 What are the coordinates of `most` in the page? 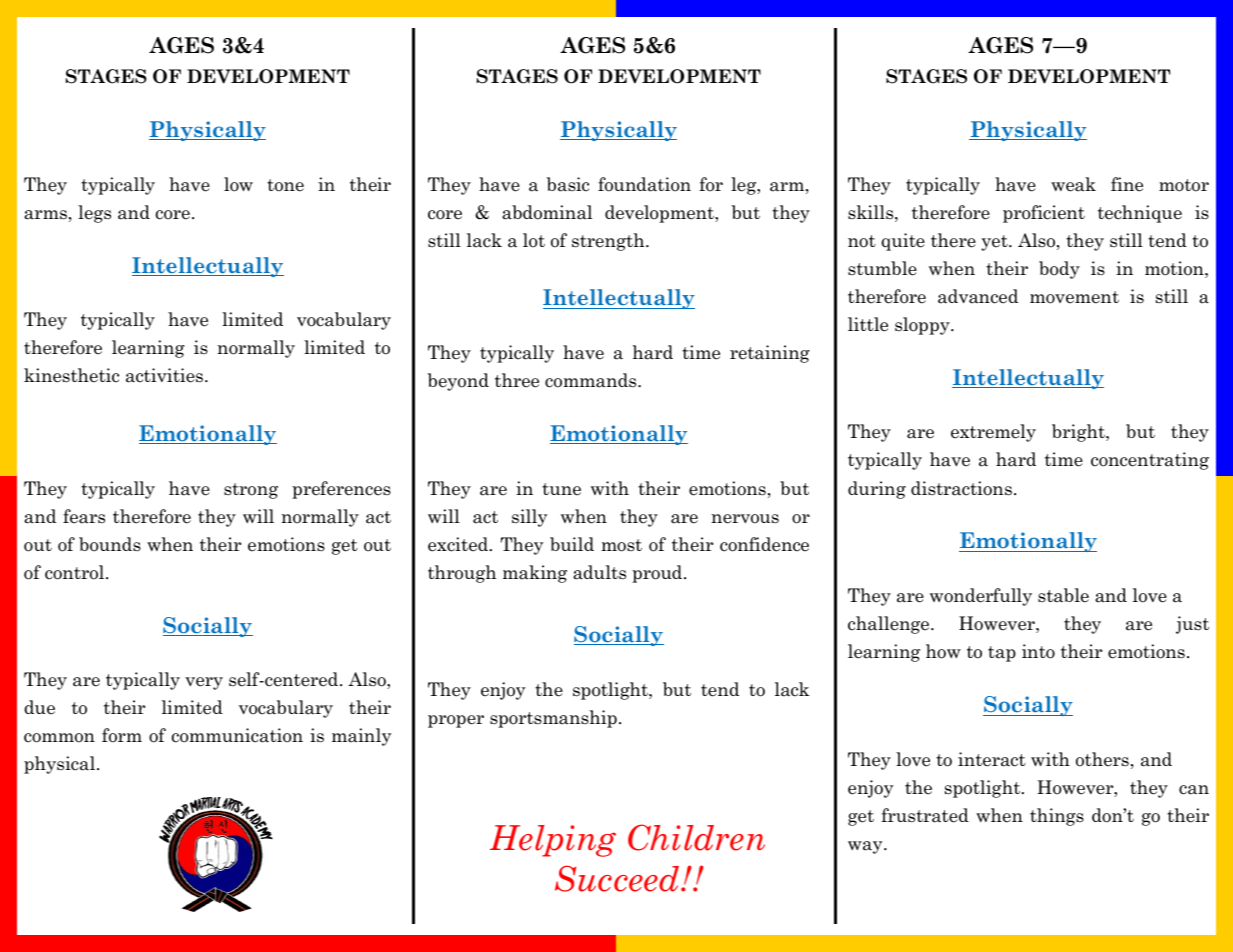 It's located at (621, 545).
